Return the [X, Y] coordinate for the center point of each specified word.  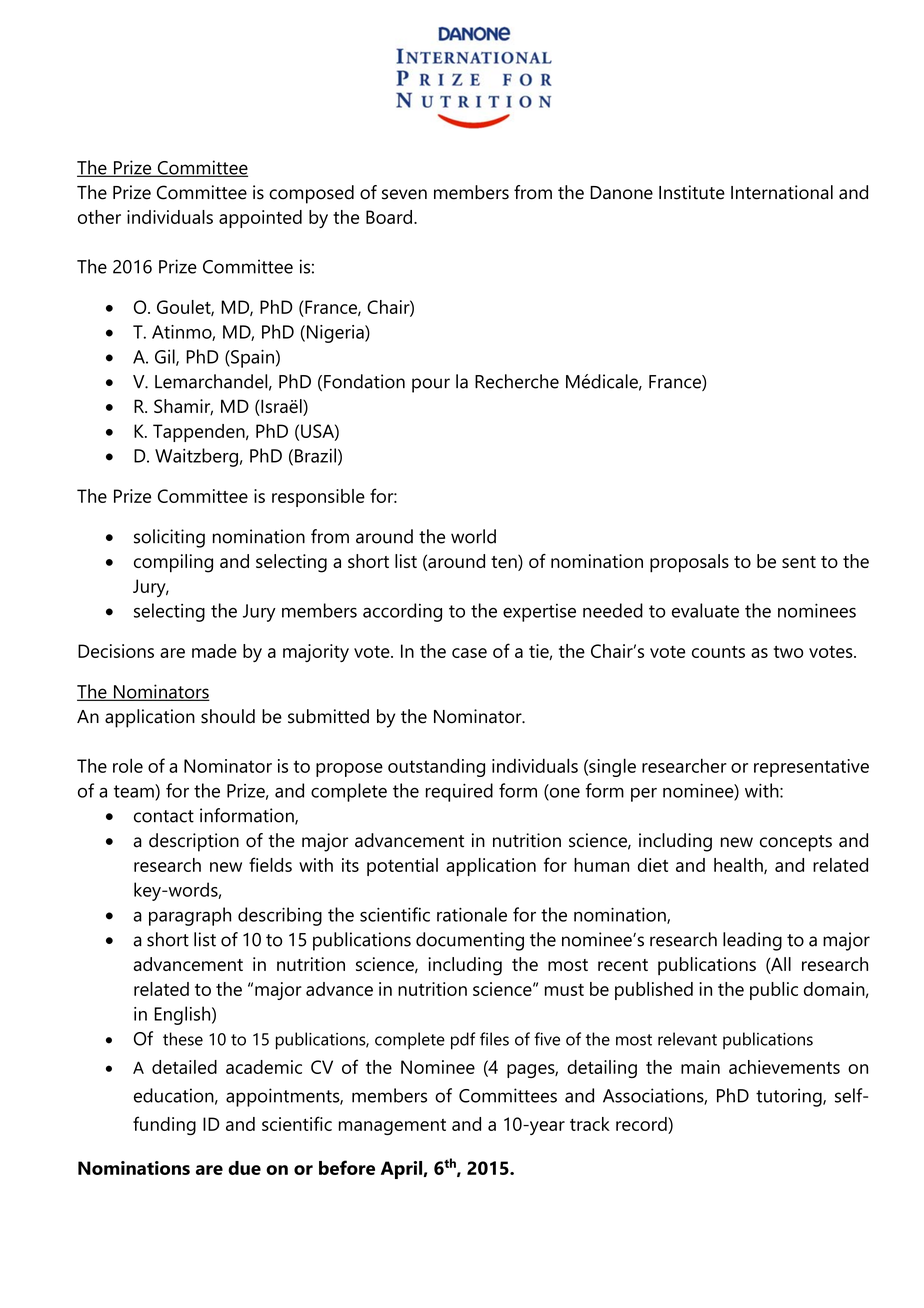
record [642, 1124]
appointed [260, 219]
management [392, 1127]
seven [404, 194]
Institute [692, 192]
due [244, 1168]
